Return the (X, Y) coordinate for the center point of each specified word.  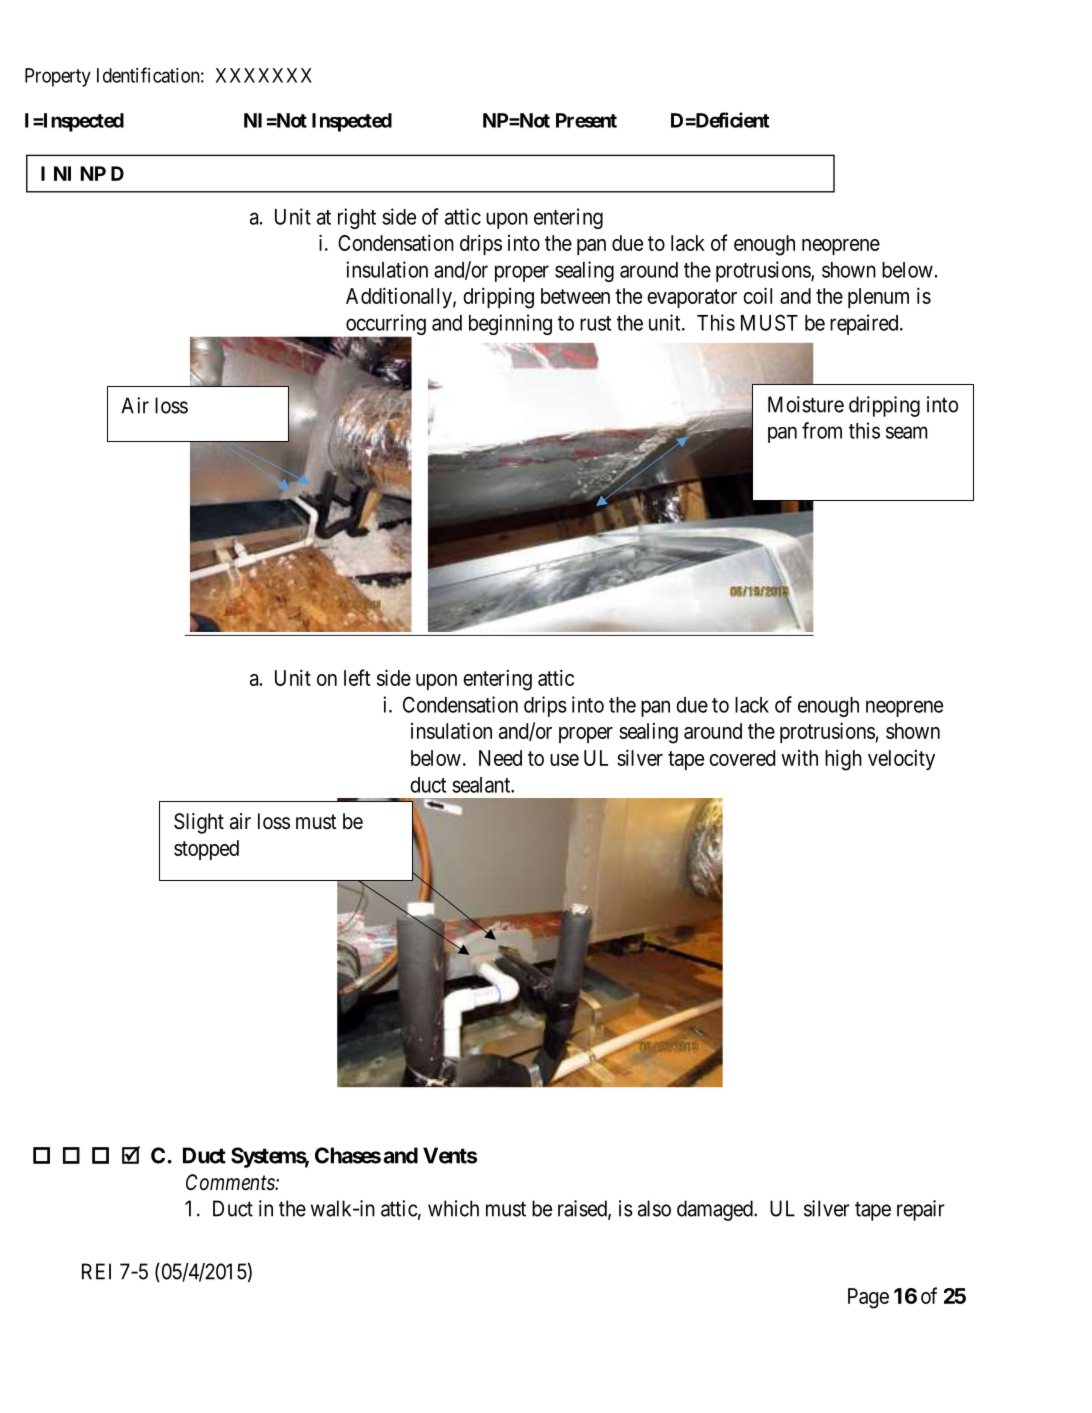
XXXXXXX (264, 75)
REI (96, 1271)
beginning (510, 324)
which (453, 1208)
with (799, 758)
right (357, 218)
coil (757, 295)
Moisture (806, 404)
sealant (482, 785)
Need (500, 758)
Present (586, 120)
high (843, 760)
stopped (206, 850)
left (357, 677)
